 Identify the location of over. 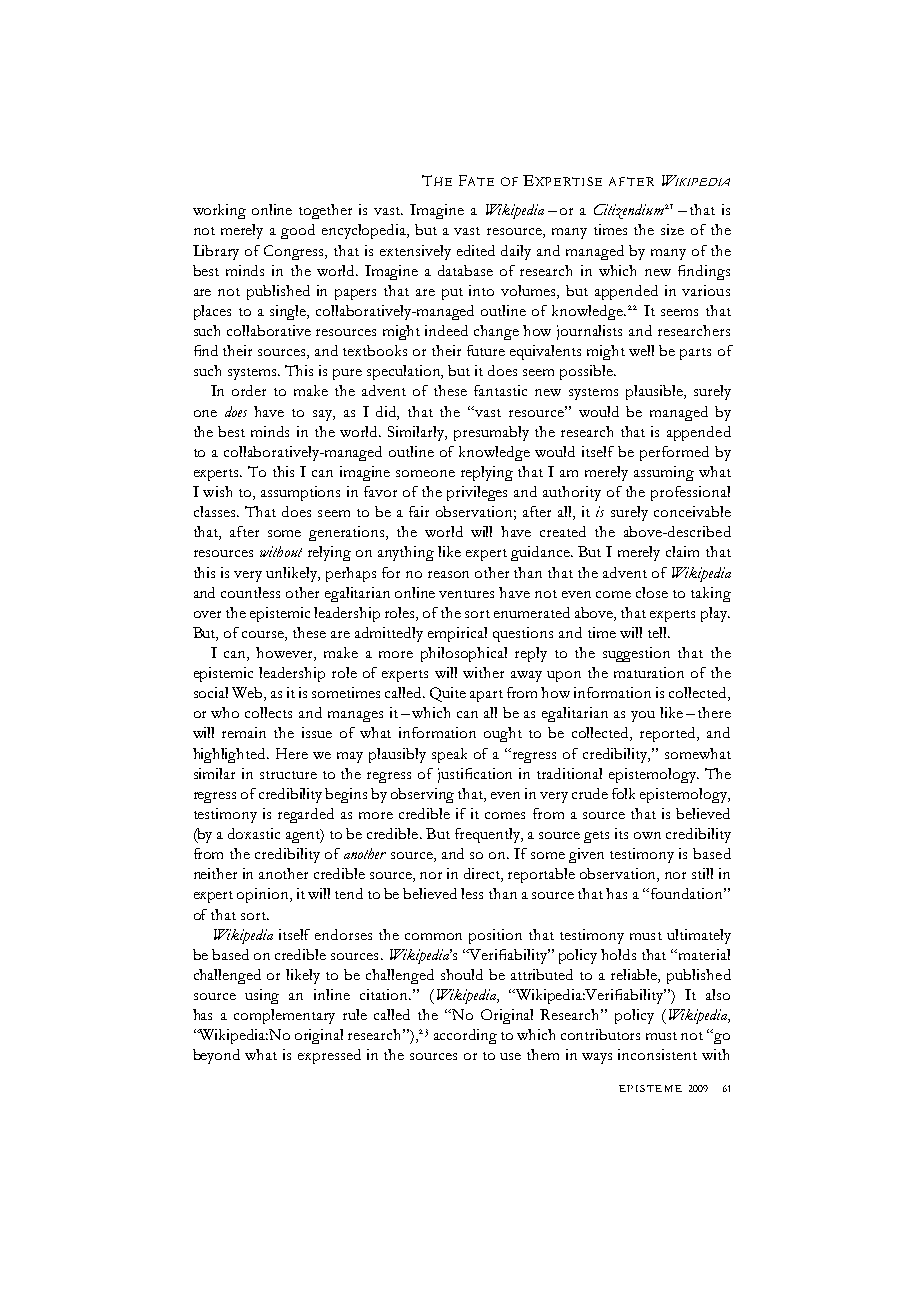
(207, 614).
